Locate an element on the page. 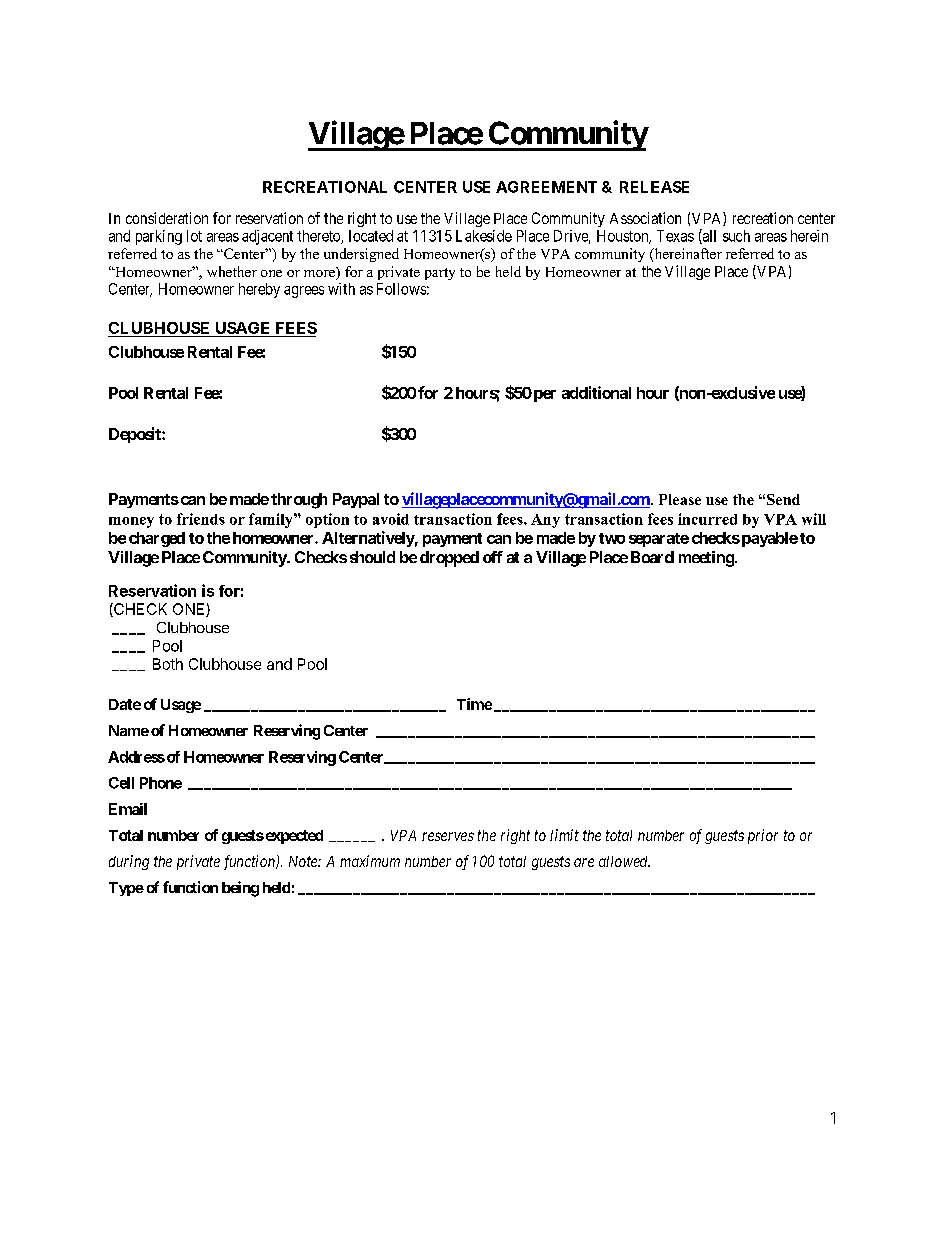  Lakeside is located at coordinates (484, 236).
